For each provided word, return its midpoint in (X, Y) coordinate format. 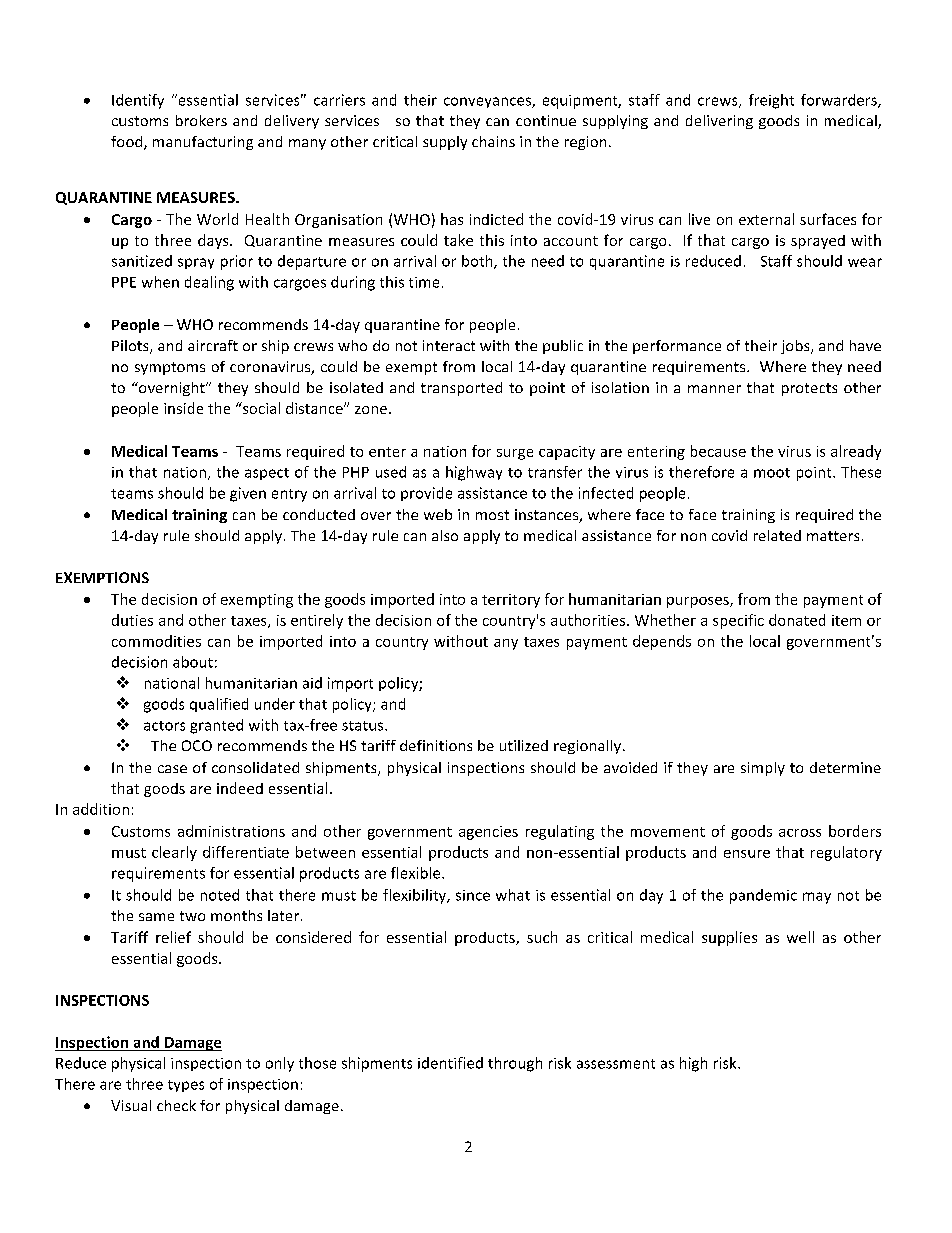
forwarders (840, 101)
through (515, 1064)
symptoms (170, 368)
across (800, 833)
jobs (796, 347)
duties (132, 620)
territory (511, 601)
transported (461, 389)
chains (493, 141)
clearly (174, 853)
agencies (488, 833)
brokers (201, 120)
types (186, 1086)
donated (797, 620)
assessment (616, 1064)
